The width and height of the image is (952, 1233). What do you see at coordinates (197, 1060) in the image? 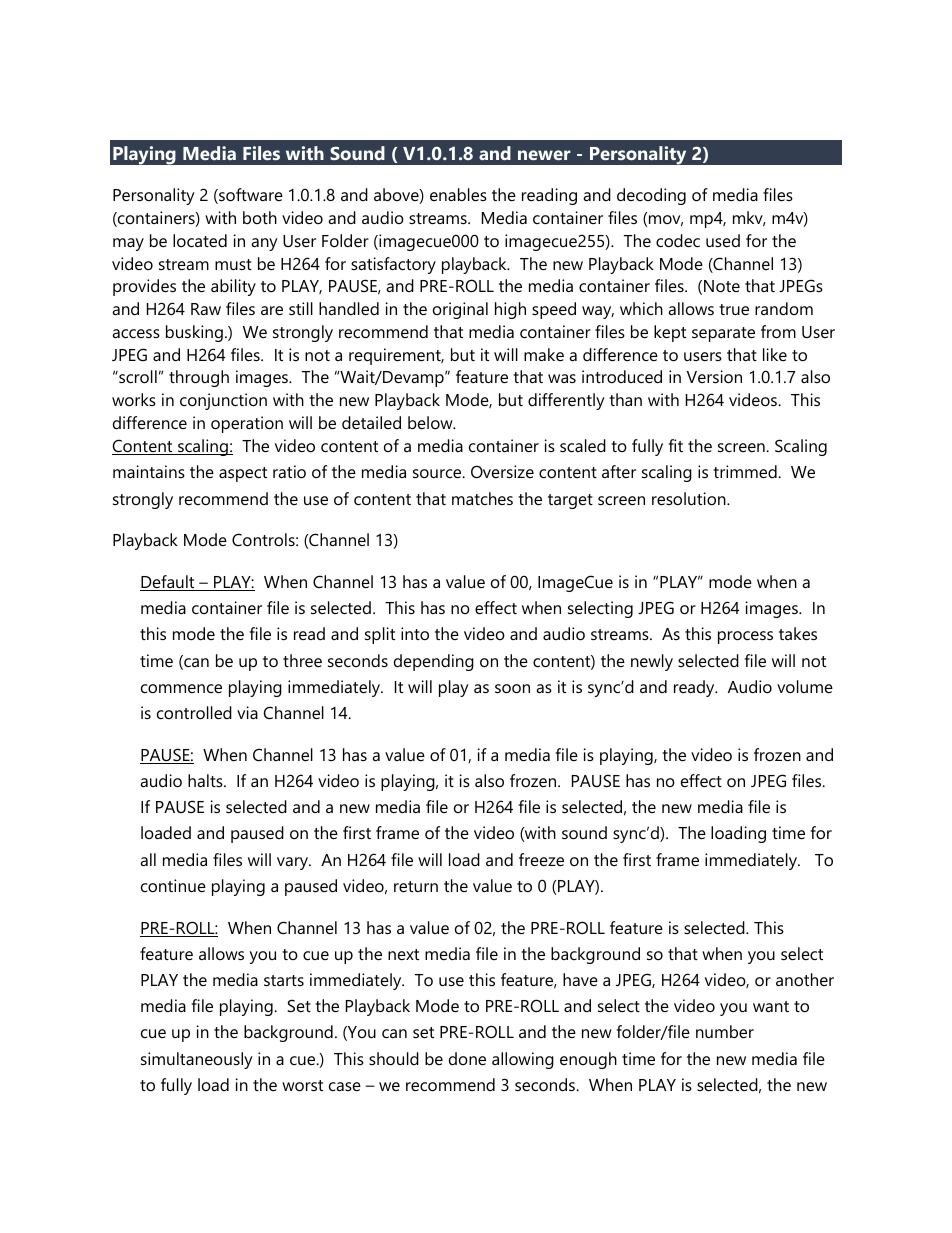
I see `simultaneously` at bounding box center [197, 1060].
